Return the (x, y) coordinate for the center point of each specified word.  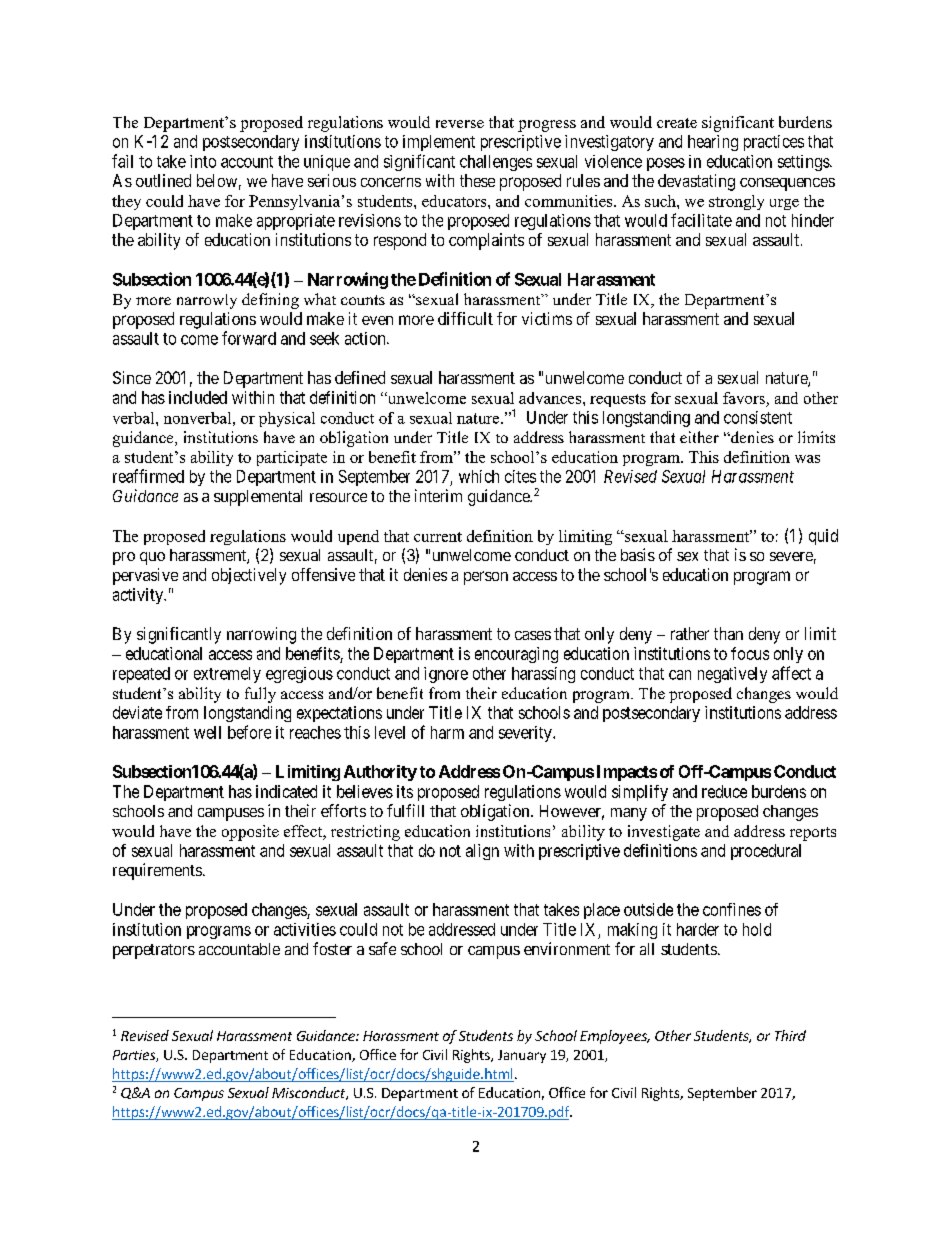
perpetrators (154, 951)
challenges (496, 163)
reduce (724, 791)
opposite (250, 833)
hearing (713, 143)
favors (744, 398)
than (728, 633)
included (198, 397)
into (203, 161)
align (482, 852)
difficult (465, 318)
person (486, 578)
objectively (249, 576)
